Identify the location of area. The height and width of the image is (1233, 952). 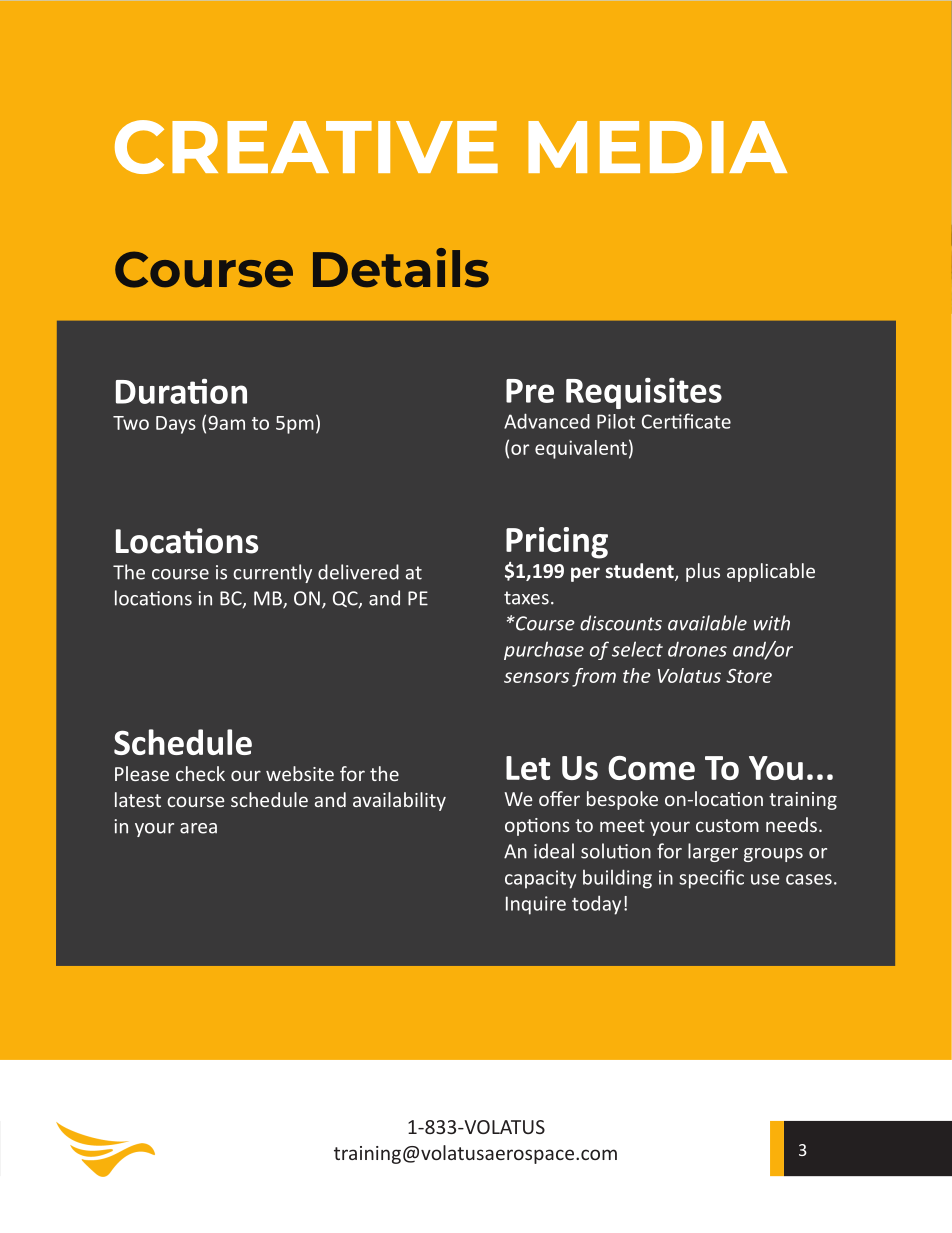
(198, 828).
